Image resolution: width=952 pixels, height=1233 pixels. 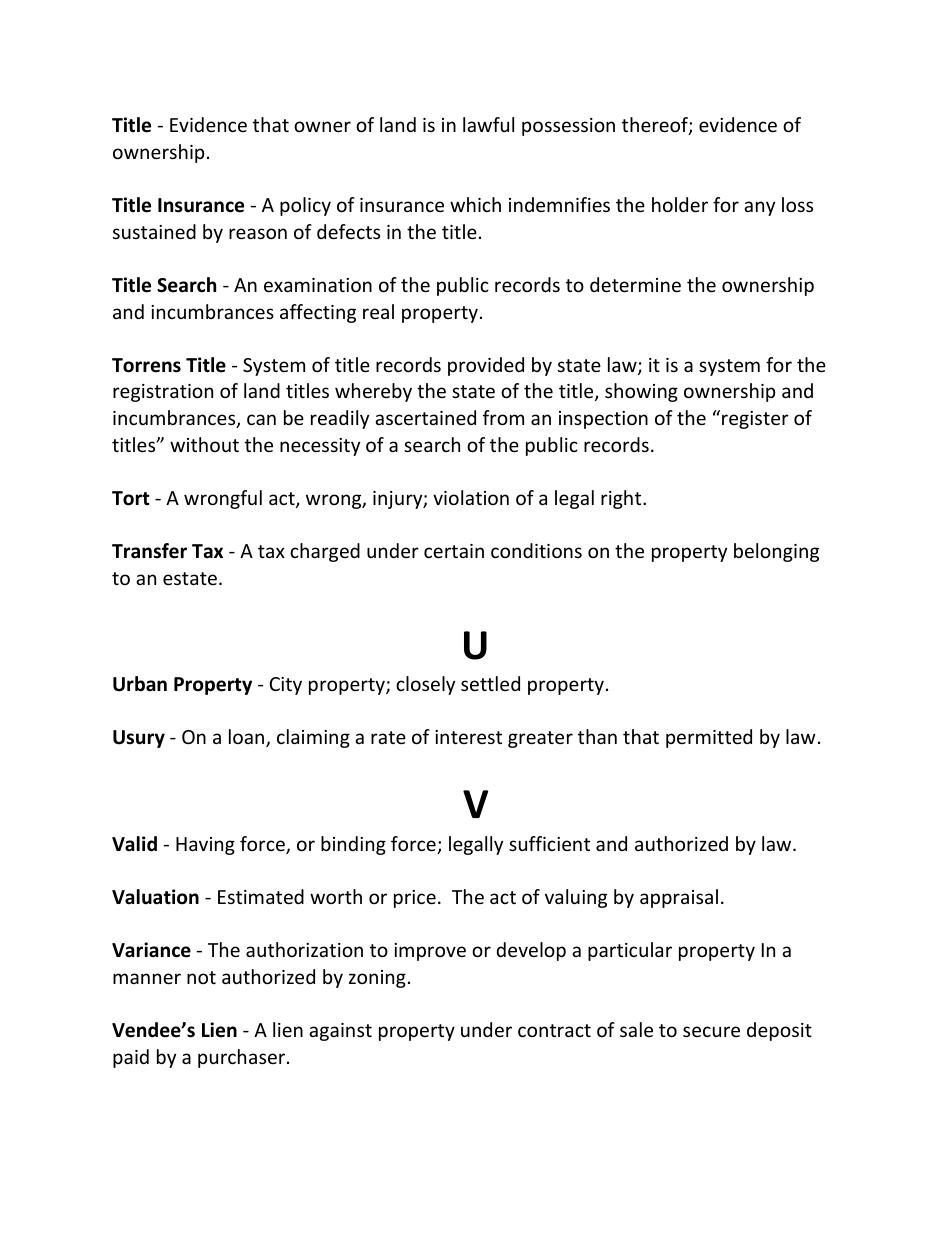 What do you see at coordinates (503, 417) in the image?
I see `from` at bounding box center [503, 417].
